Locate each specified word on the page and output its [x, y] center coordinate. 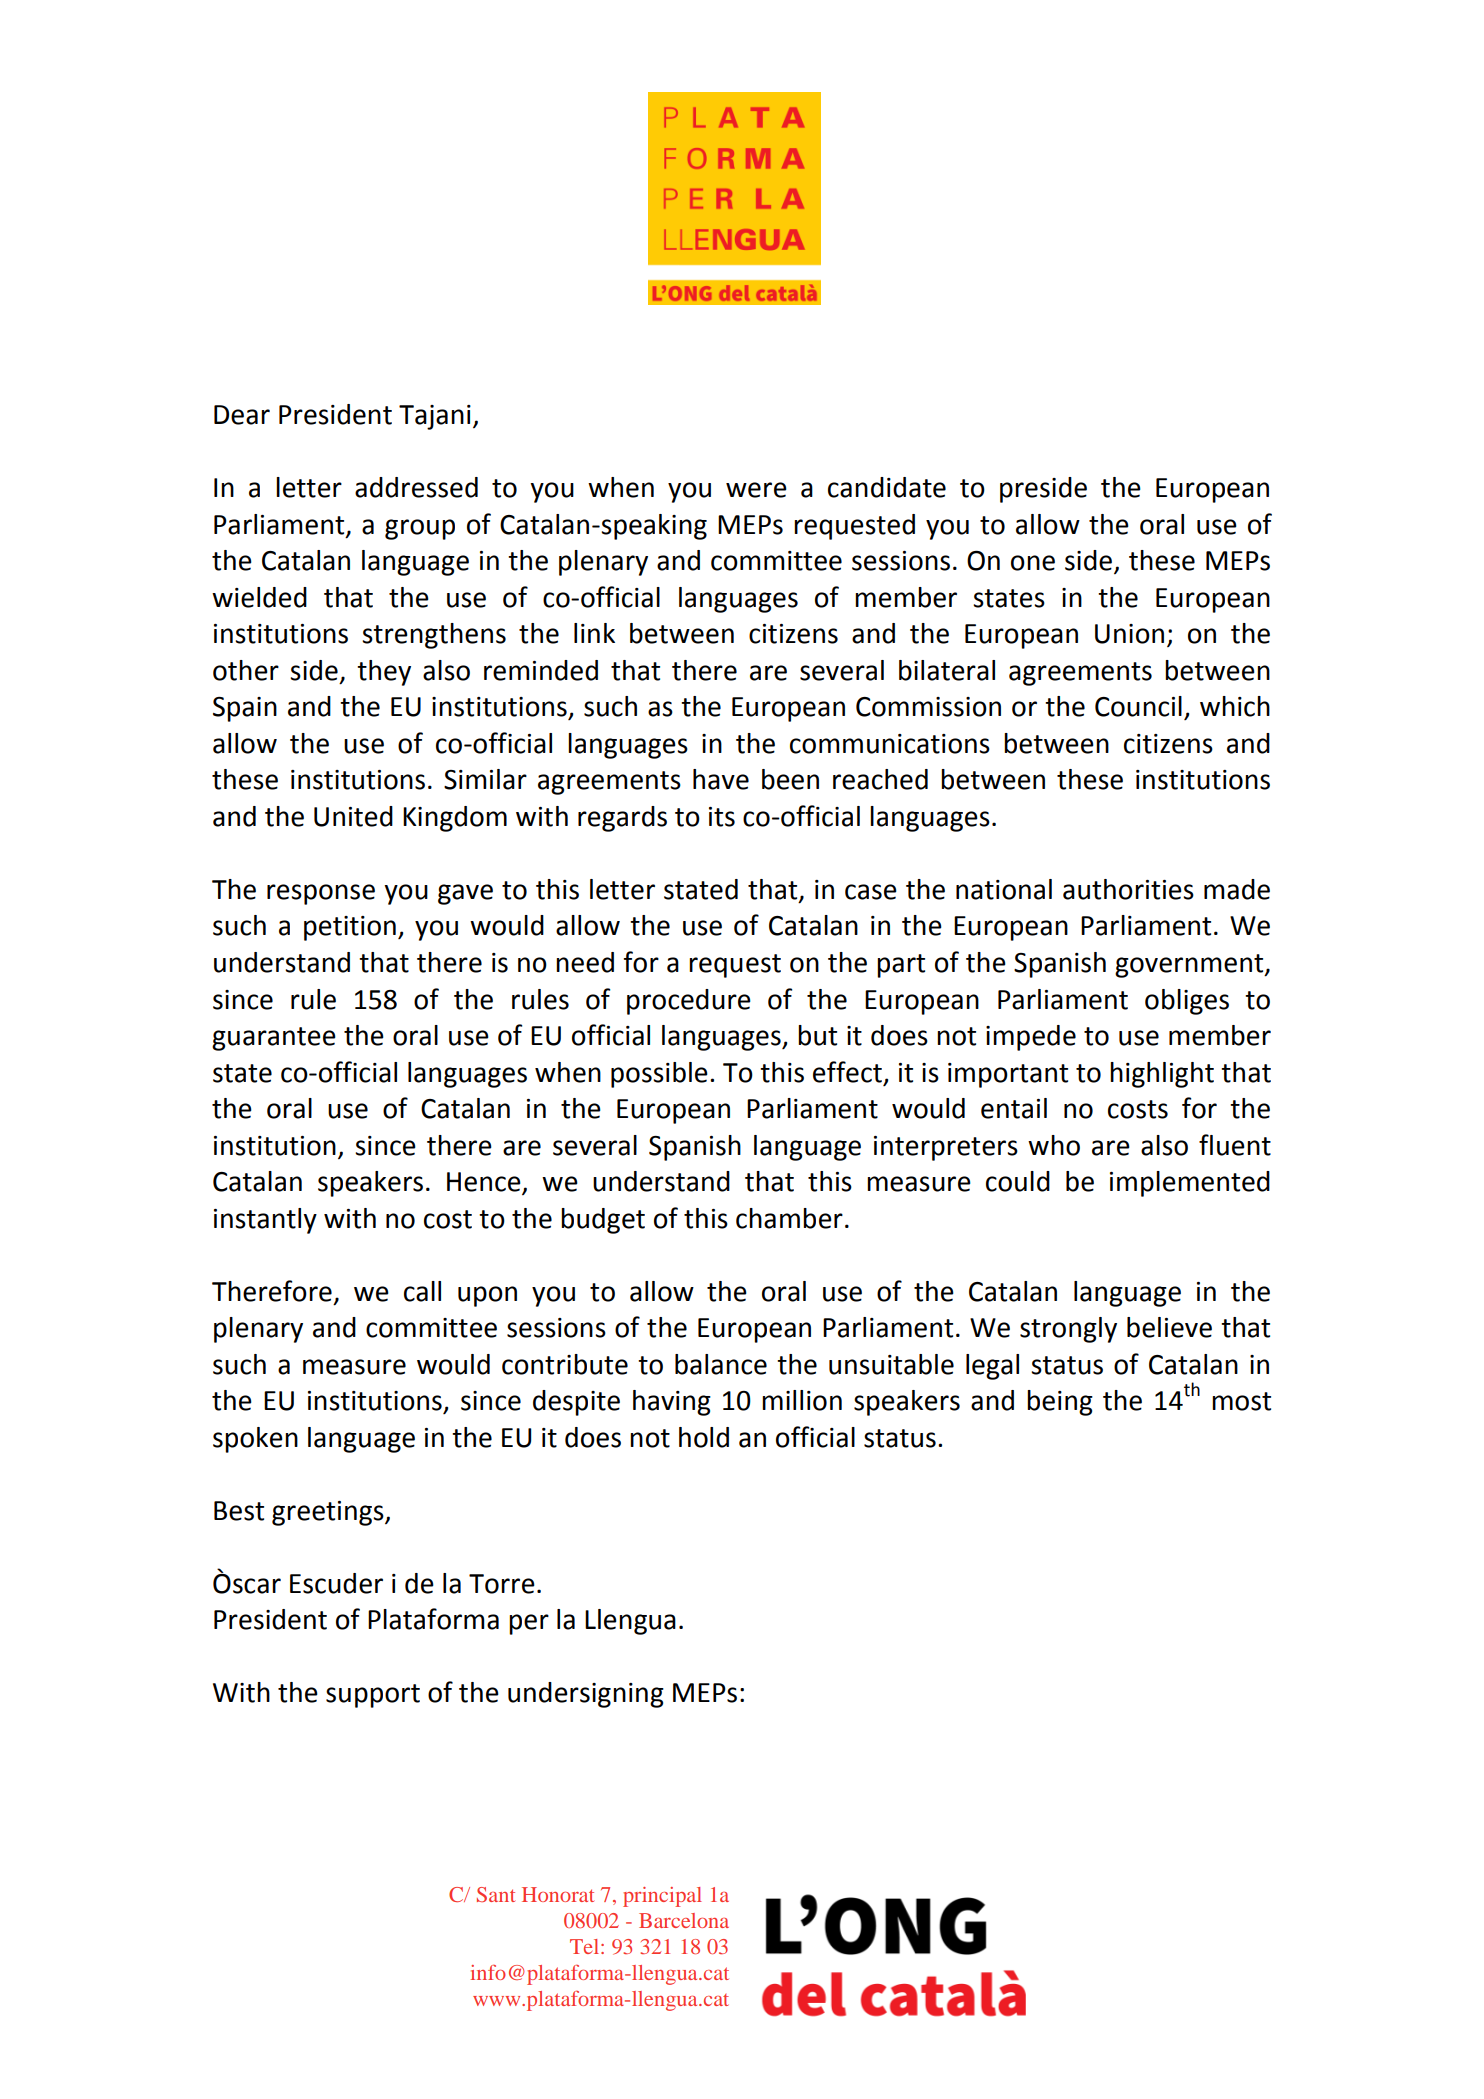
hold [704, 1437]
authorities [1128, 889]
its [722, 817]
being [1060, 1403]
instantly [265, 1221]
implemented [1190, 1184]
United [353, 816]
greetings [329, 1513]
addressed [416, 487]
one [1033, 563]
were [756, 490]
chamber [789, 1218]
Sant [496, 1894]
